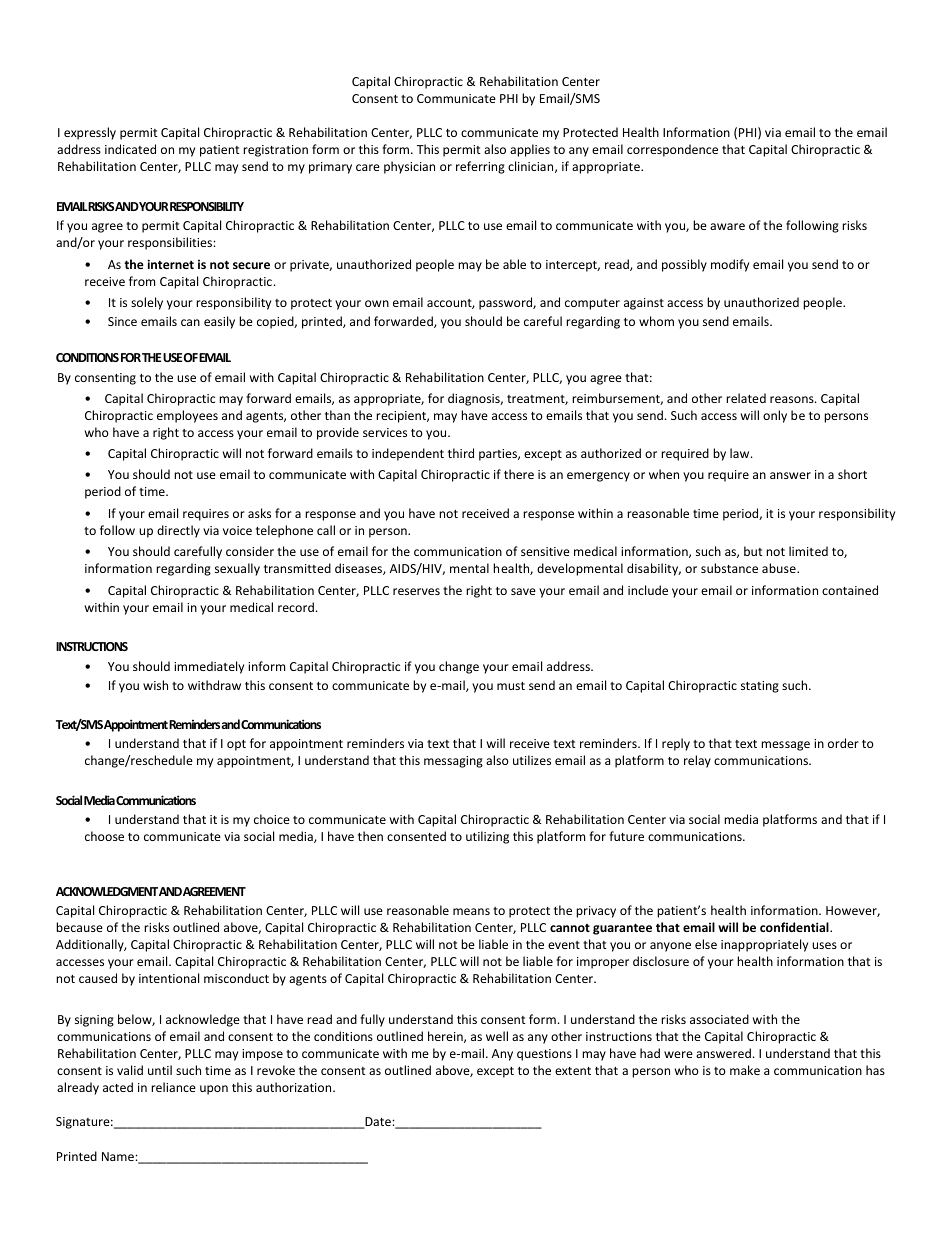 The width and height of the page is (952, 1233). What do you see at coordinates (160, 1070) in the page?
I see `until` at bounding box center [160, 1070].
